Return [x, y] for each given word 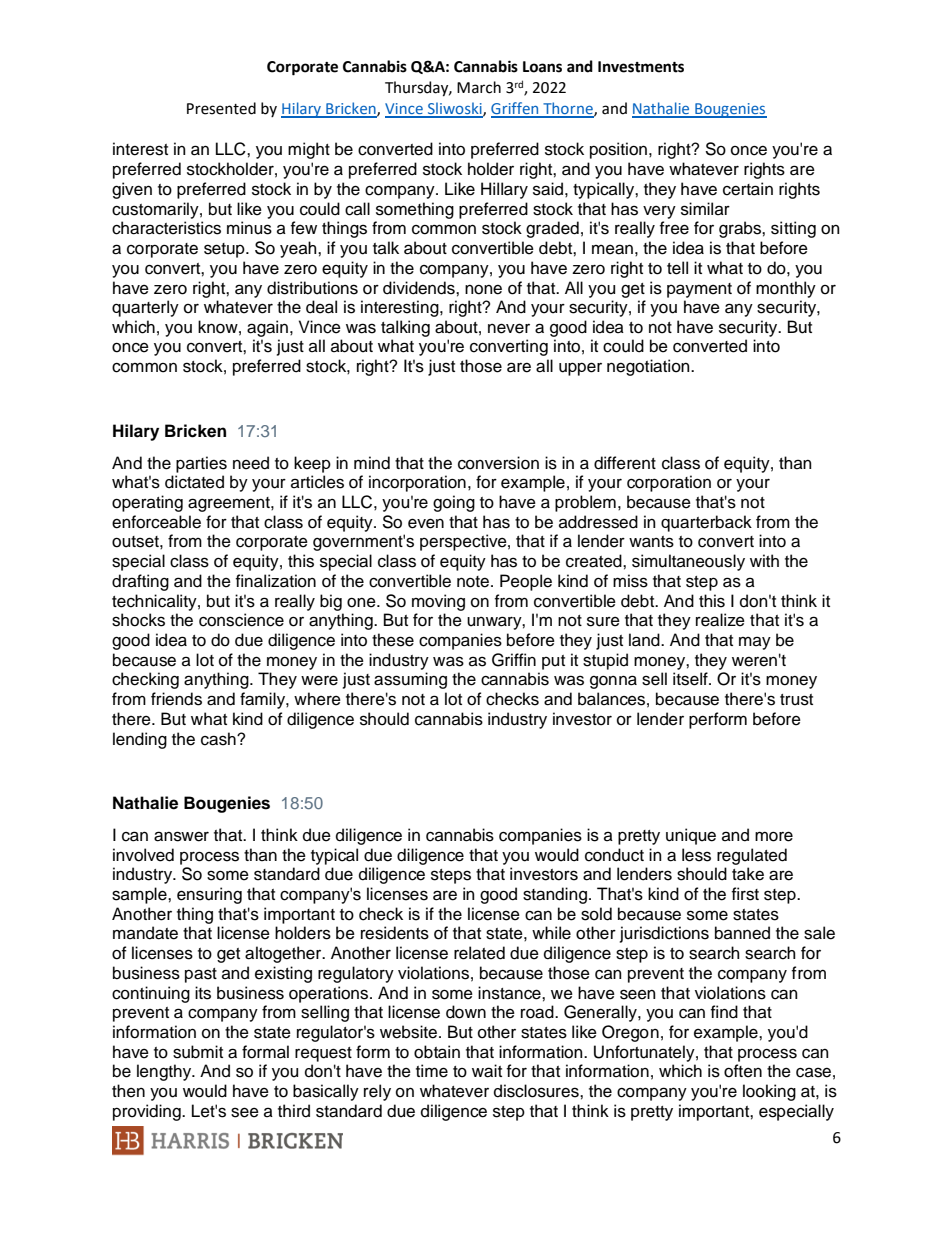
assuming [410, 680]
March [479, 87]
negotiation [649, 367]
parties [201, 464]
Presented [221, 108]
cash [219, 739]
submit [198, 1052]
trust [796, 700]
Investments [641, 67]
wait [487, 1071]
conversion [498, 463]
